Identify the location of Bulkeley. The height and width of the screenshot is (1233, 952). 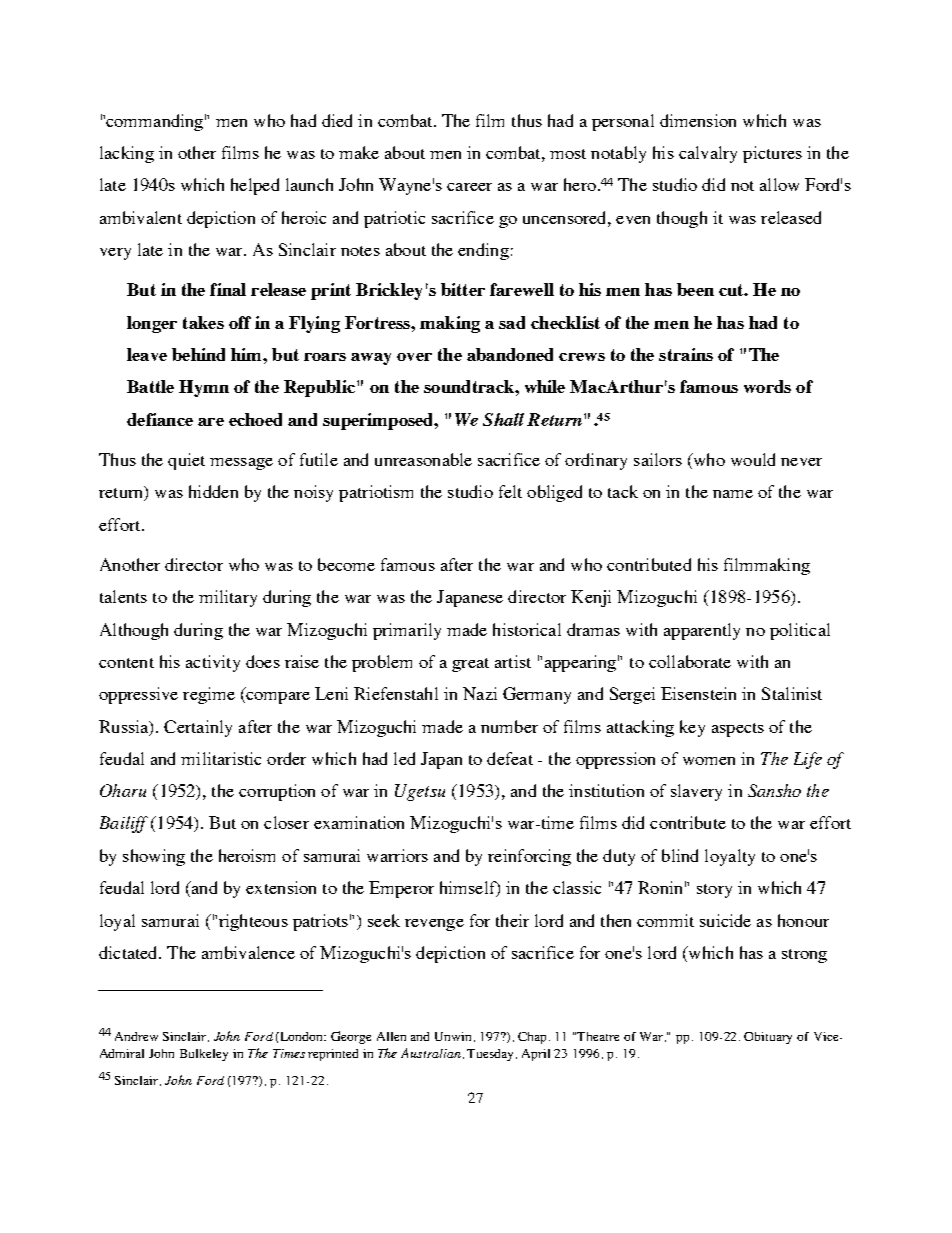
(204, 1055).
